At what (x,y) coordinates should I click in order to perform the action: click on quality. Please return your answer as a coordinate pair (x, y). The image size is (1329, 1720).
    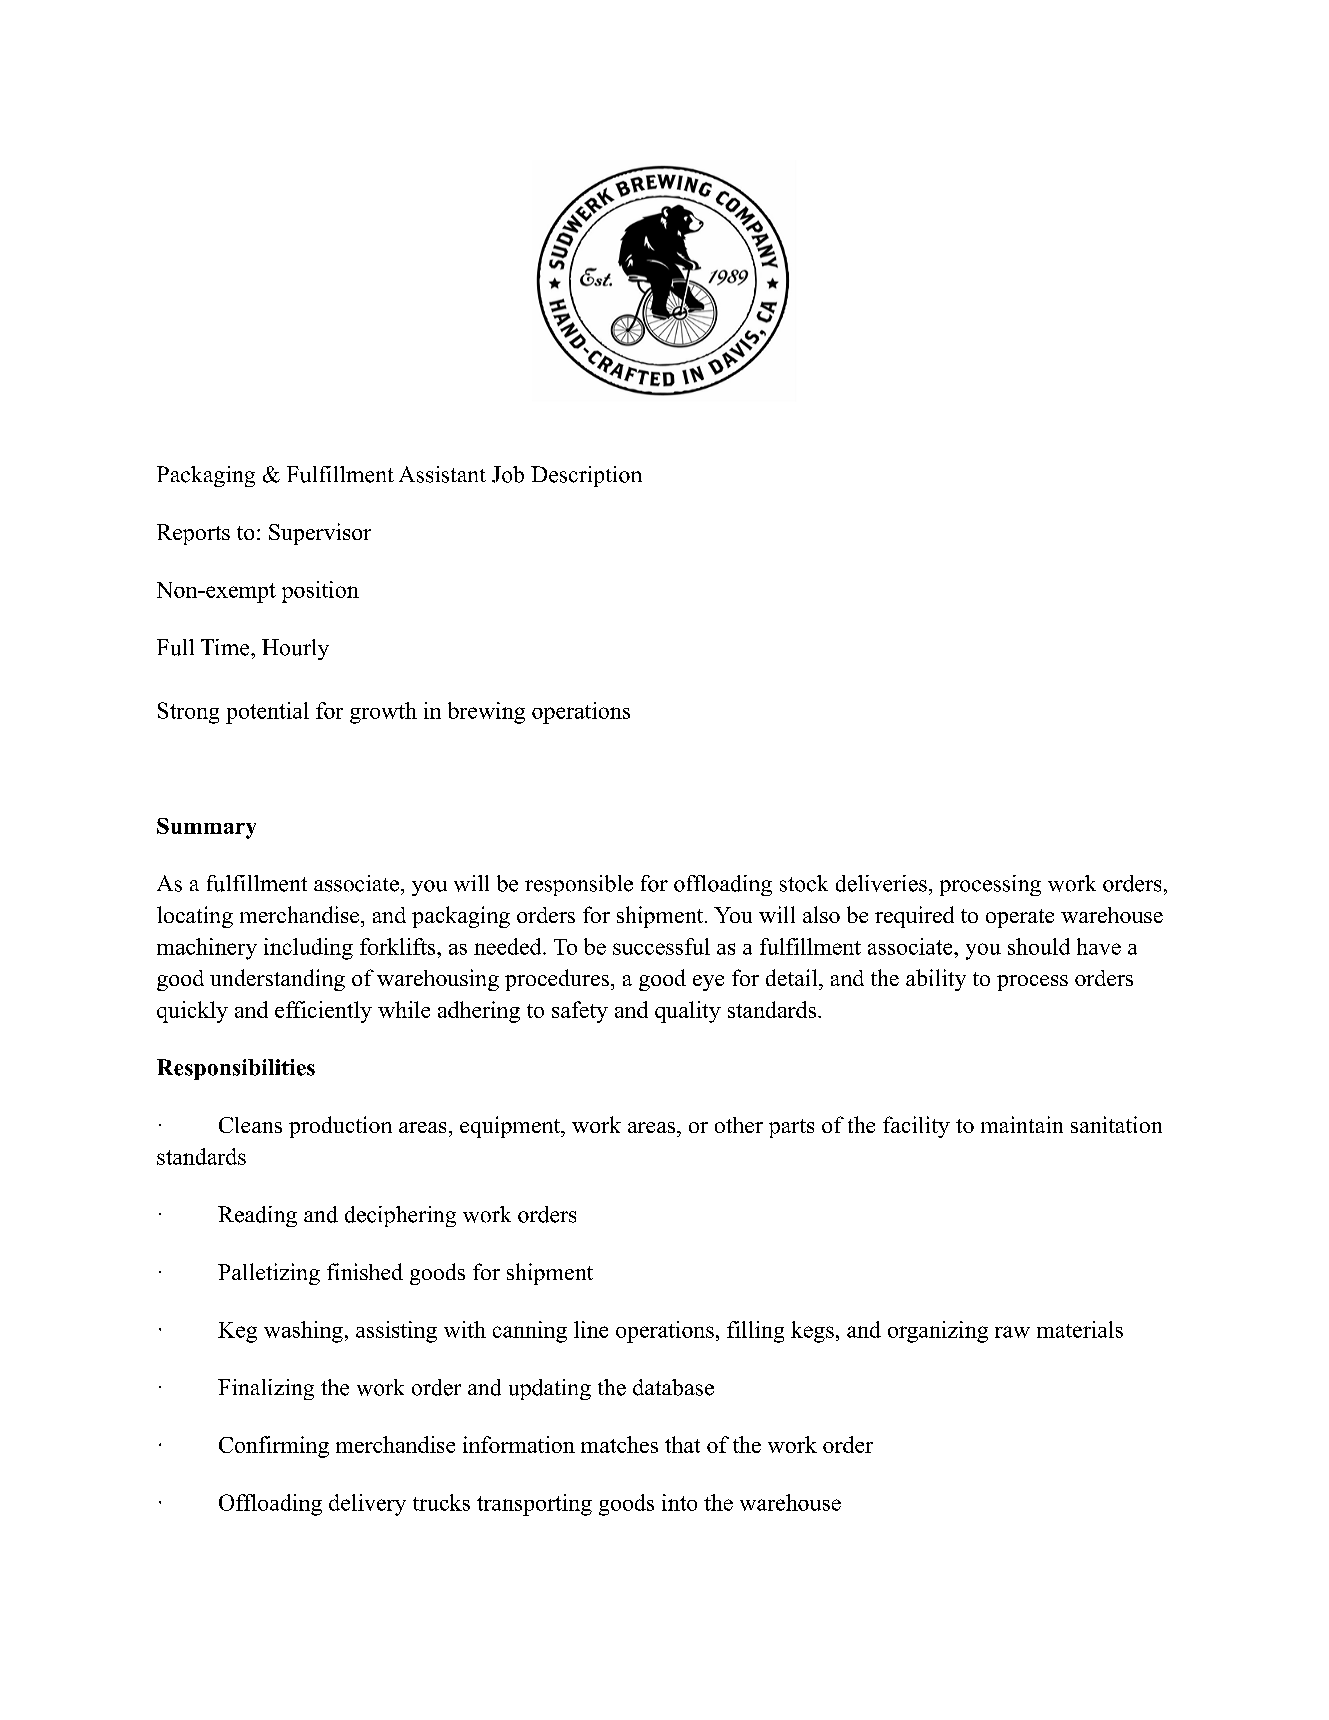
    Looking at the image, I should click on (688, 1012).
